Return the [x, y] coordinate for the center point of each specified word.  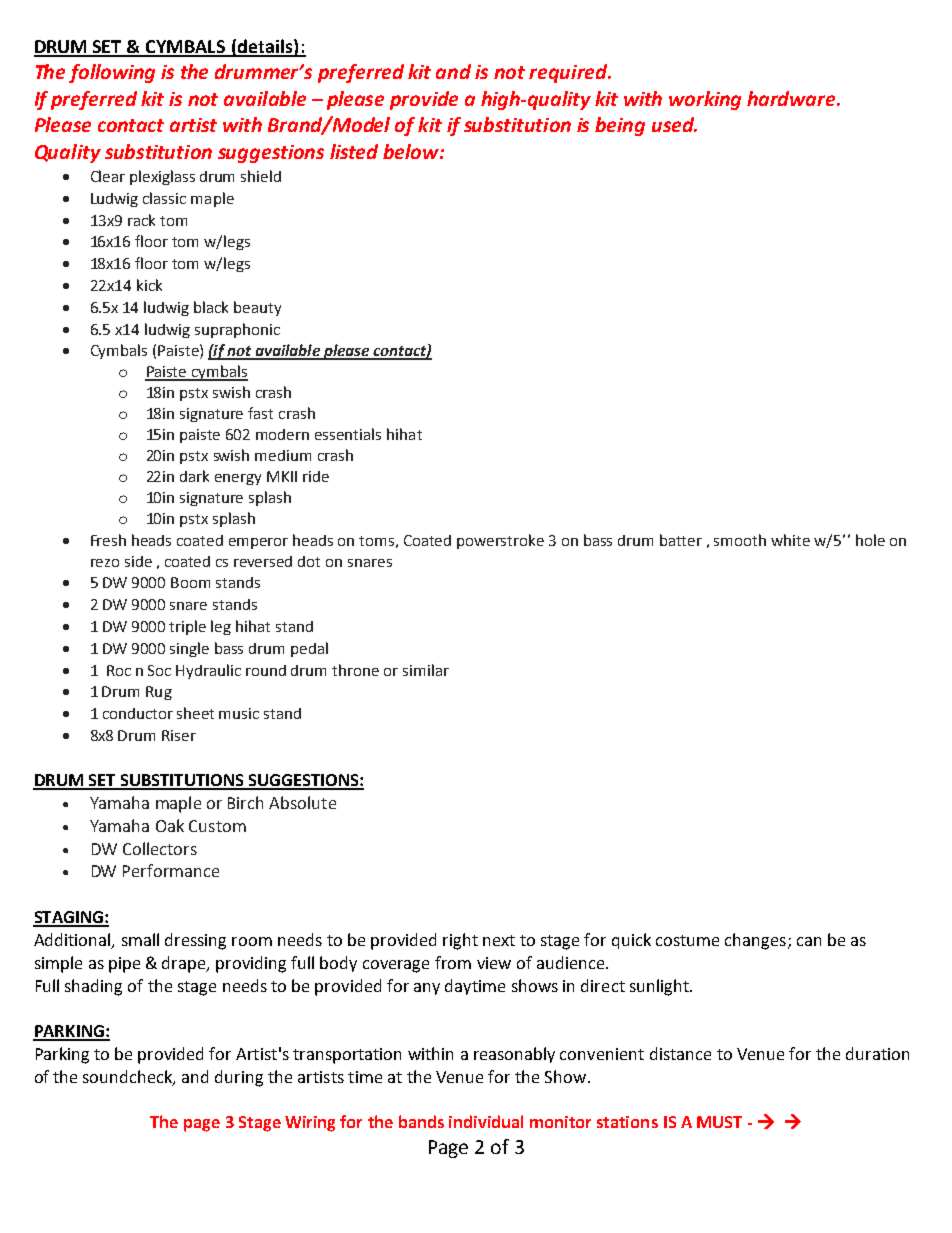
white [790, 540]
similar [426, 670]
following [112, 73]
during [239, 1078]
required [569, 73]
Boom [190, 582]
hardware [792, 98]
